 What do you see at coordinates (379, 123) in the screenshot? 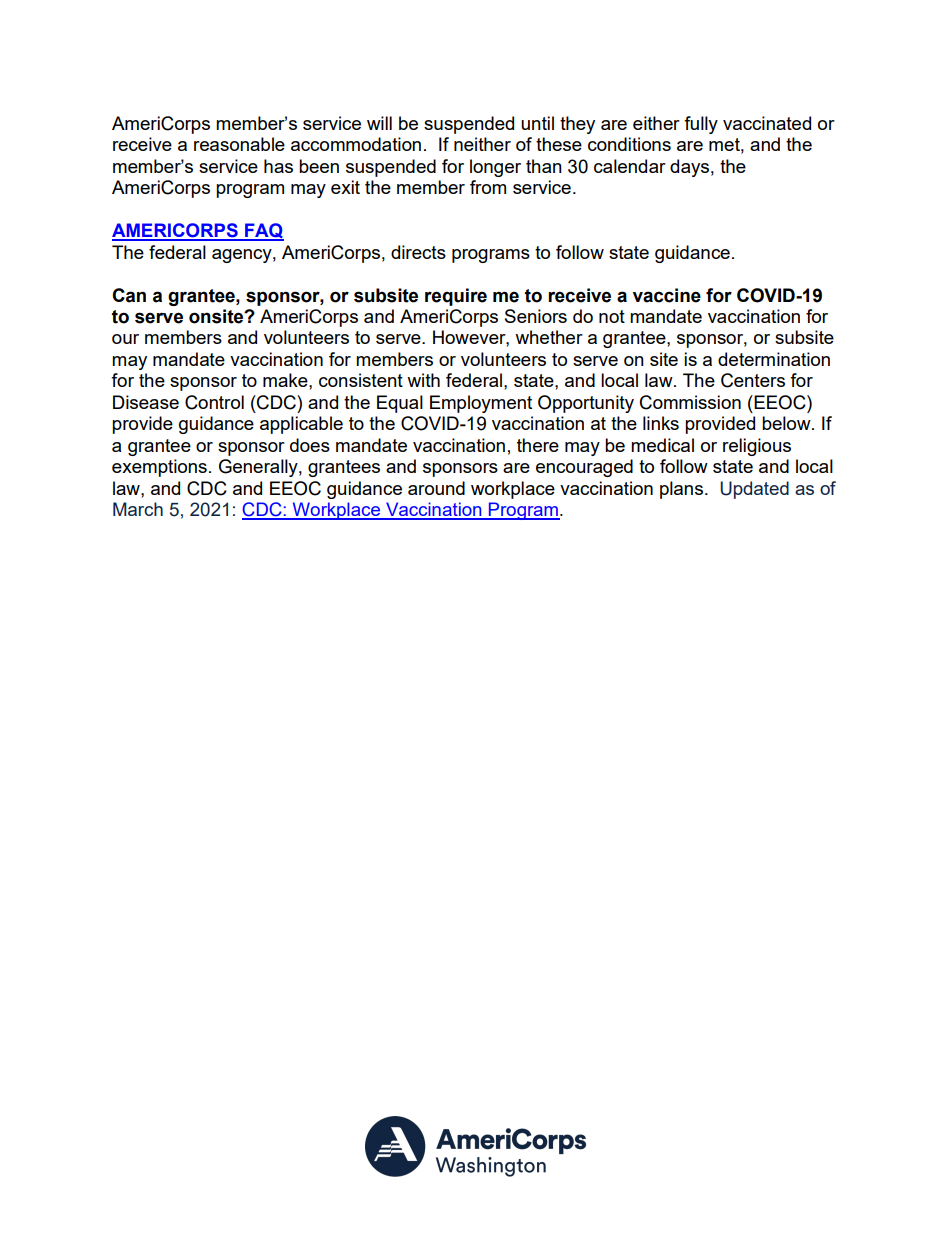
I see `will` at bounding box center [379, 123].
